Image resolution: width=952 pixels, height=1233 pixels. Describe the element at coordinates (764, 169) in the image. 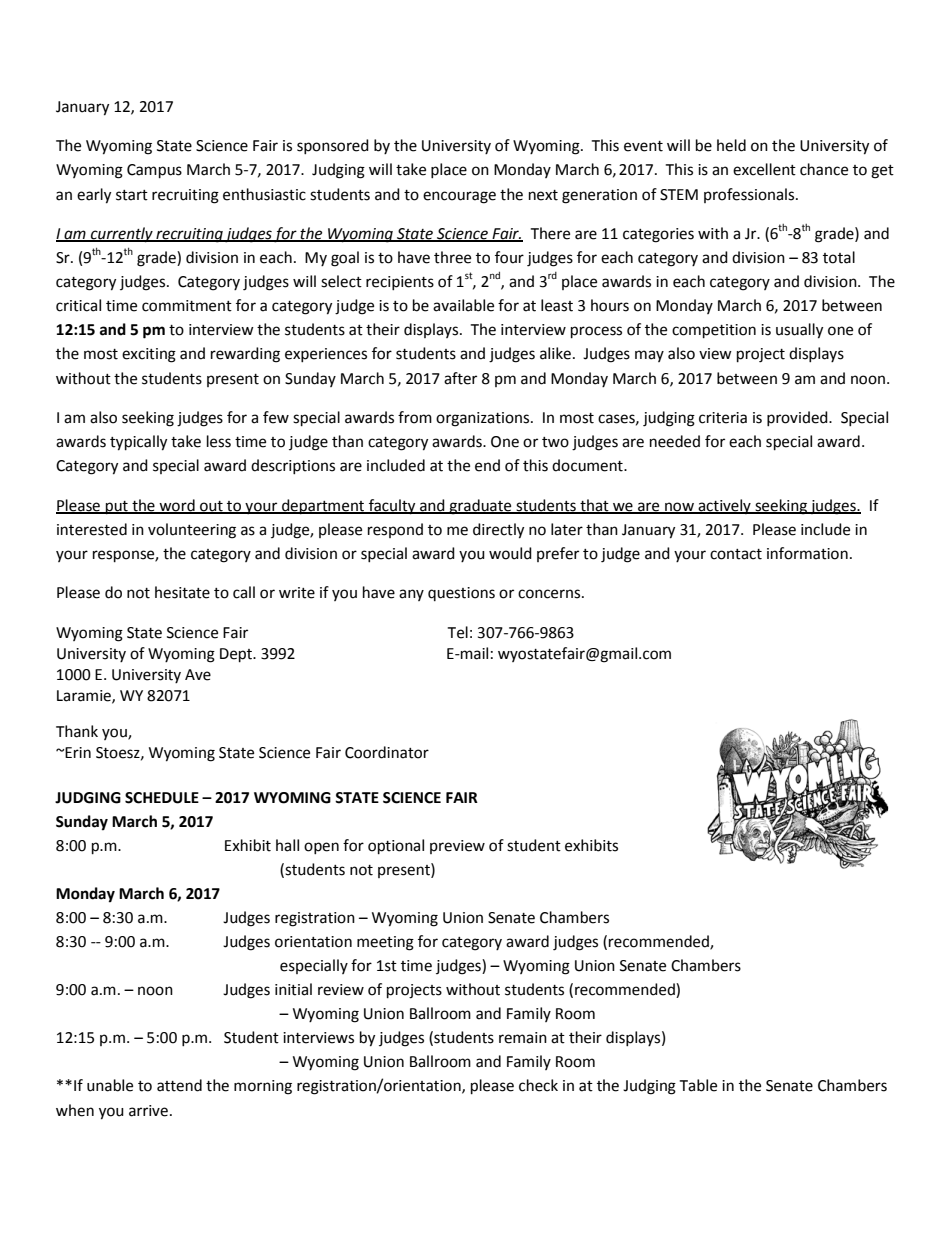

I see `excellent` at that location.
